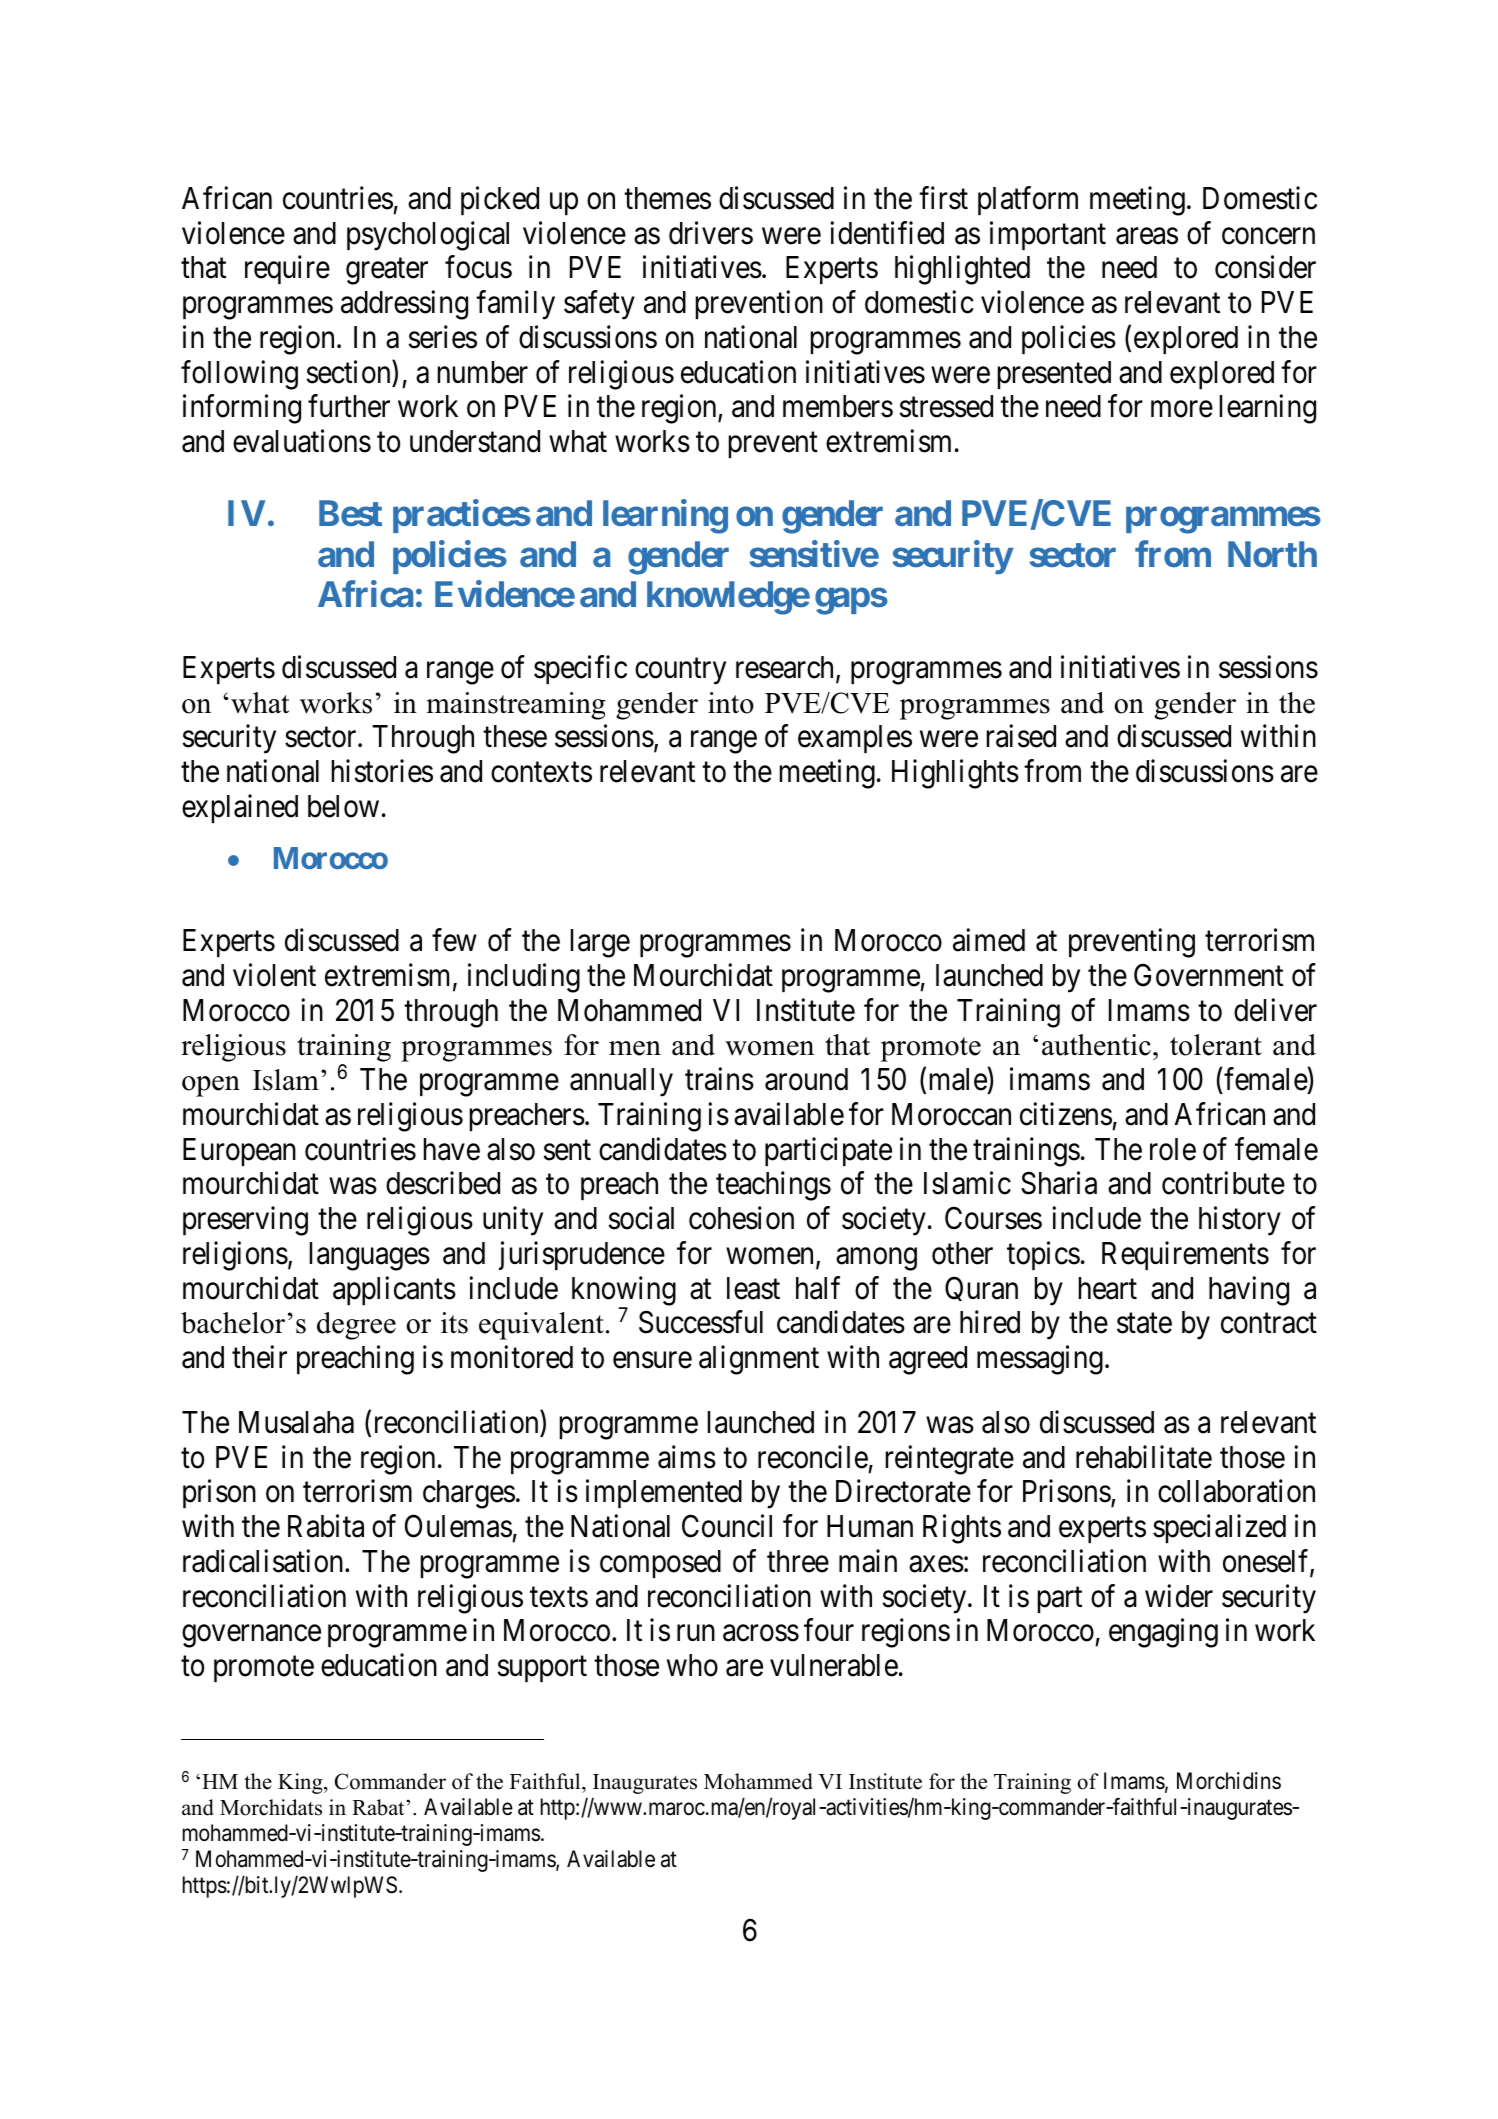  Describe the element at coordinates (786, 668) in the page. I see `research` at that location.
